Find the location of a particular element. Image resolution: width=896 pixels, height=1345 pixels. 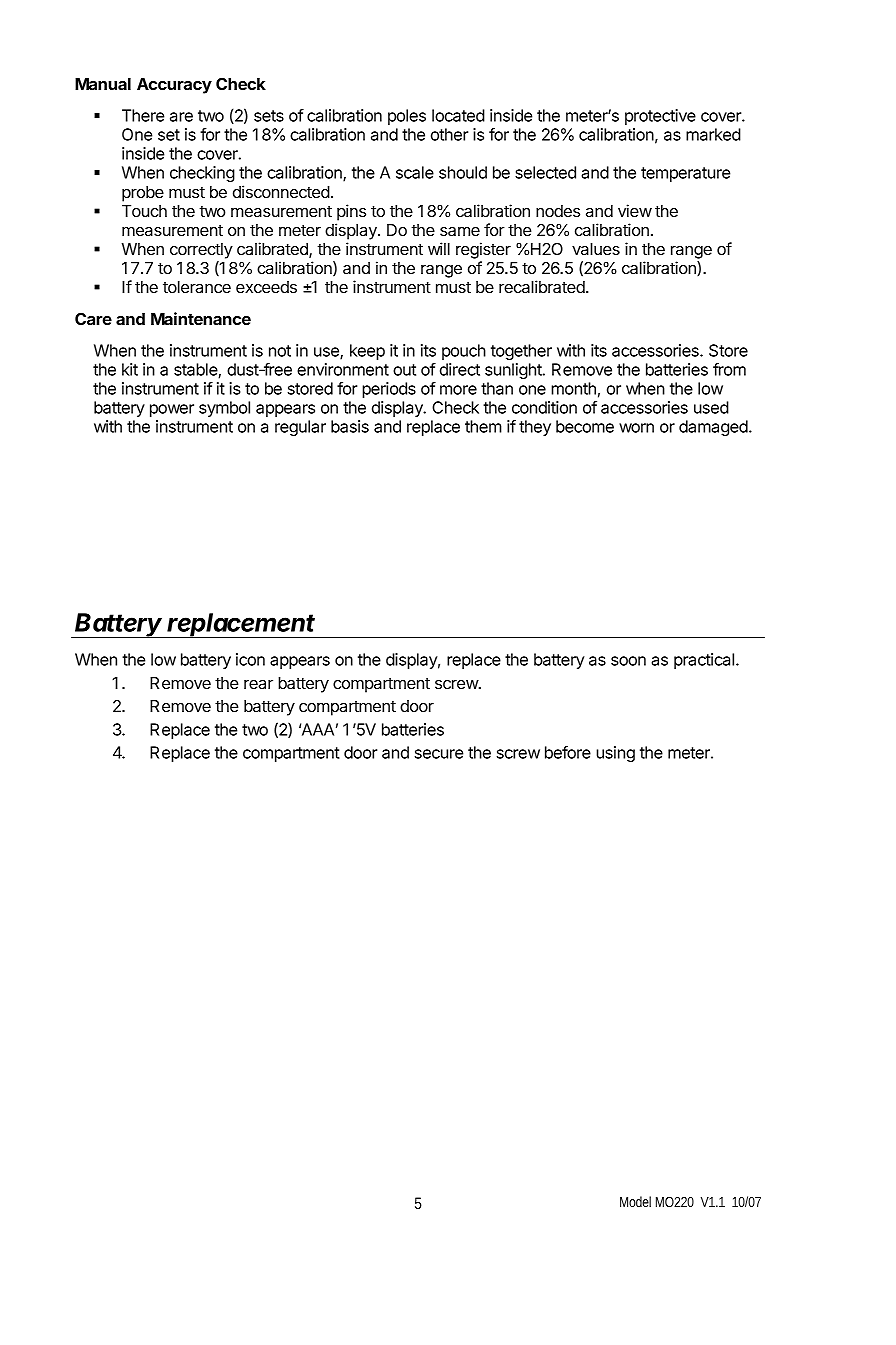

protective is located at coordinates (660, 117).
